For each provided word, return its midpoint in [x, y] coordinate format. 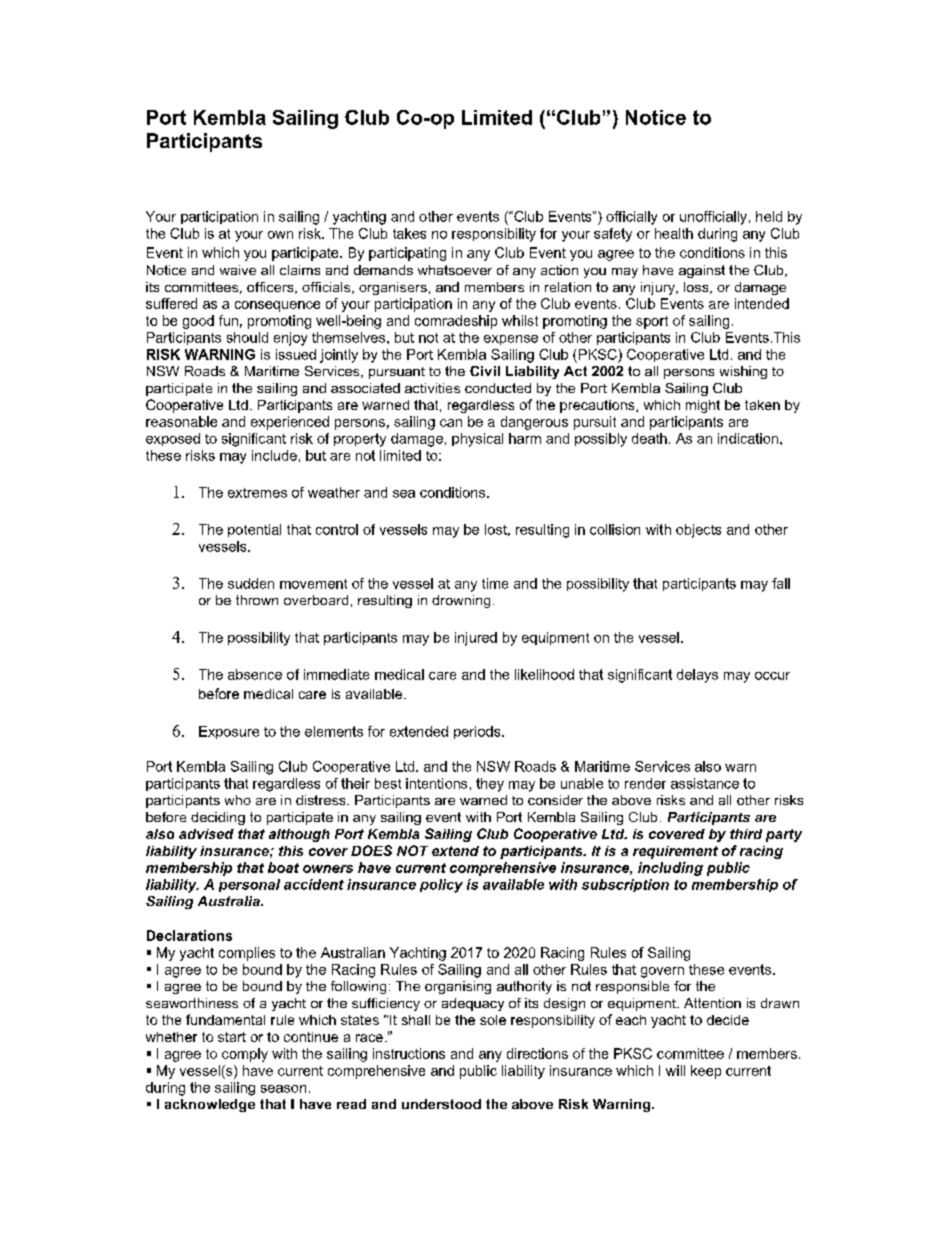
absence [255, 674]
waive [238, 270]
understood [441, 1104]
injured [476, 639]
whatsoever [455, 270]
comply [245, 1055]
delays [697, 676]
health [674, 233]
